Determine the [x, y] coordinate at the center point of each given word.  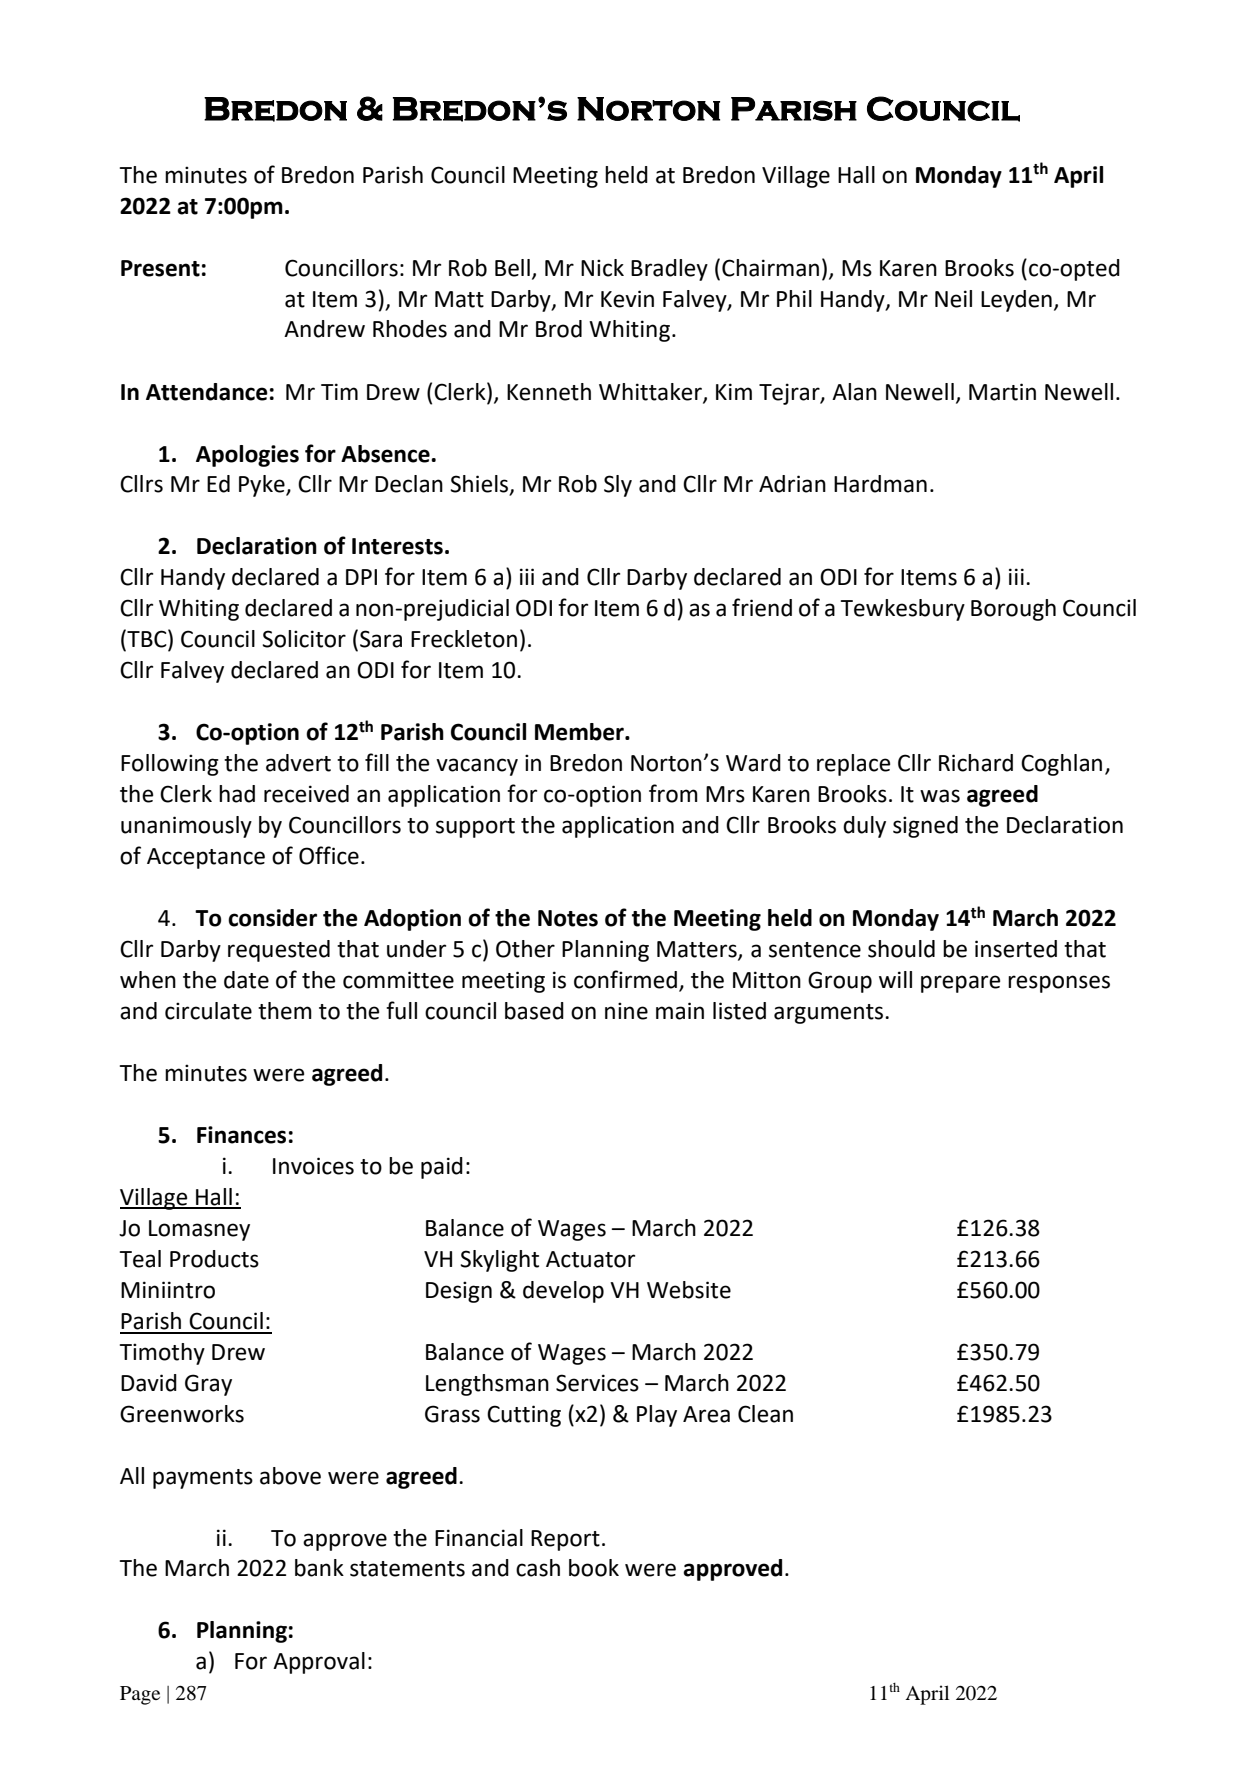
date [246, 980]
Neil [953, 299]
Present [160, 268]
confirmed [625, 979]
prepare [960, 984]
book [594, 1568]
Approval [319, 1663]
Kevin [627, 299]
